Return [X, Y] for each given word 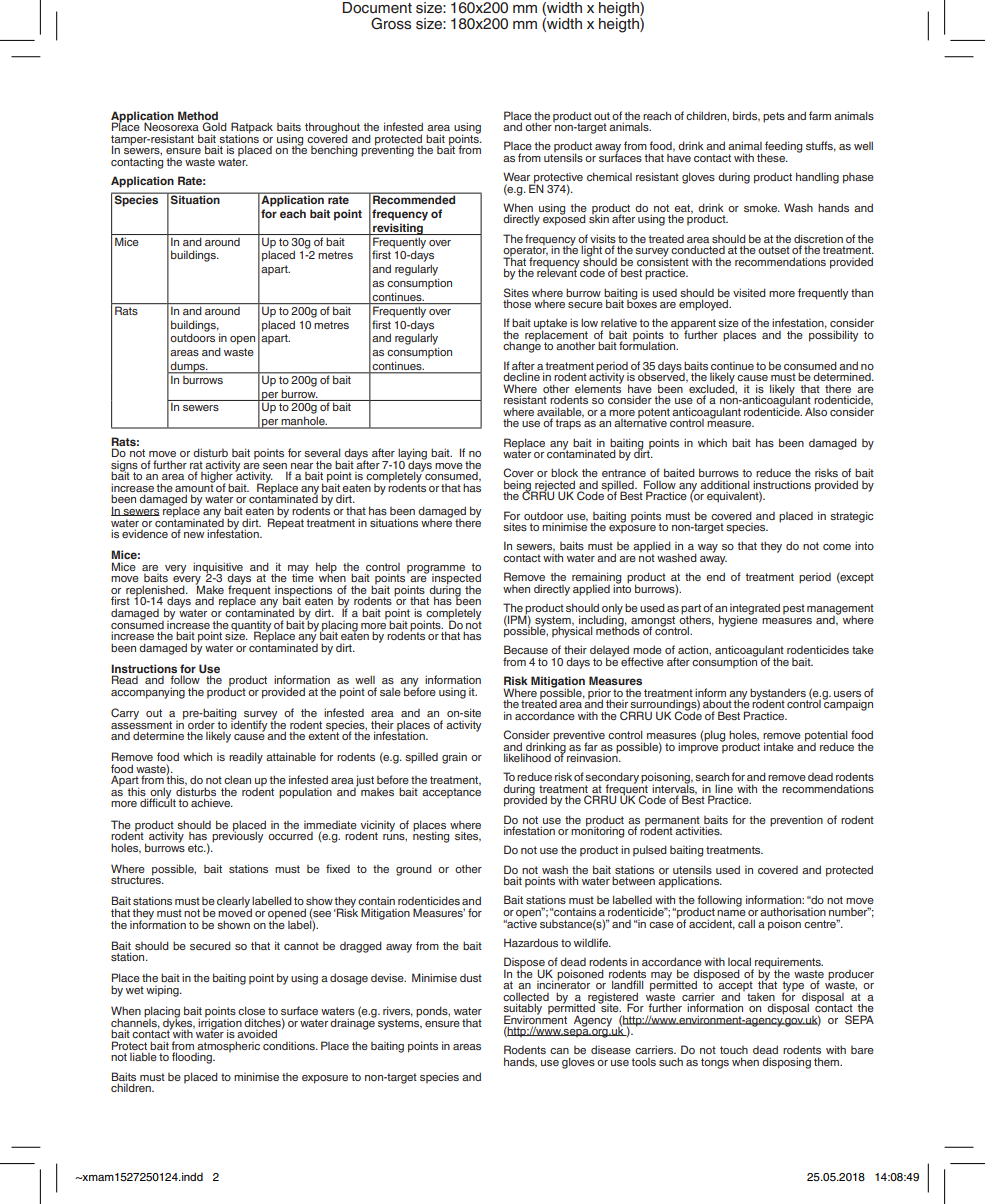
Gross [391, 23]
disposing [786, 1063]
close [251, 1010]
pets [774, 117]
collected [526, 996]
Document [377, 8]
